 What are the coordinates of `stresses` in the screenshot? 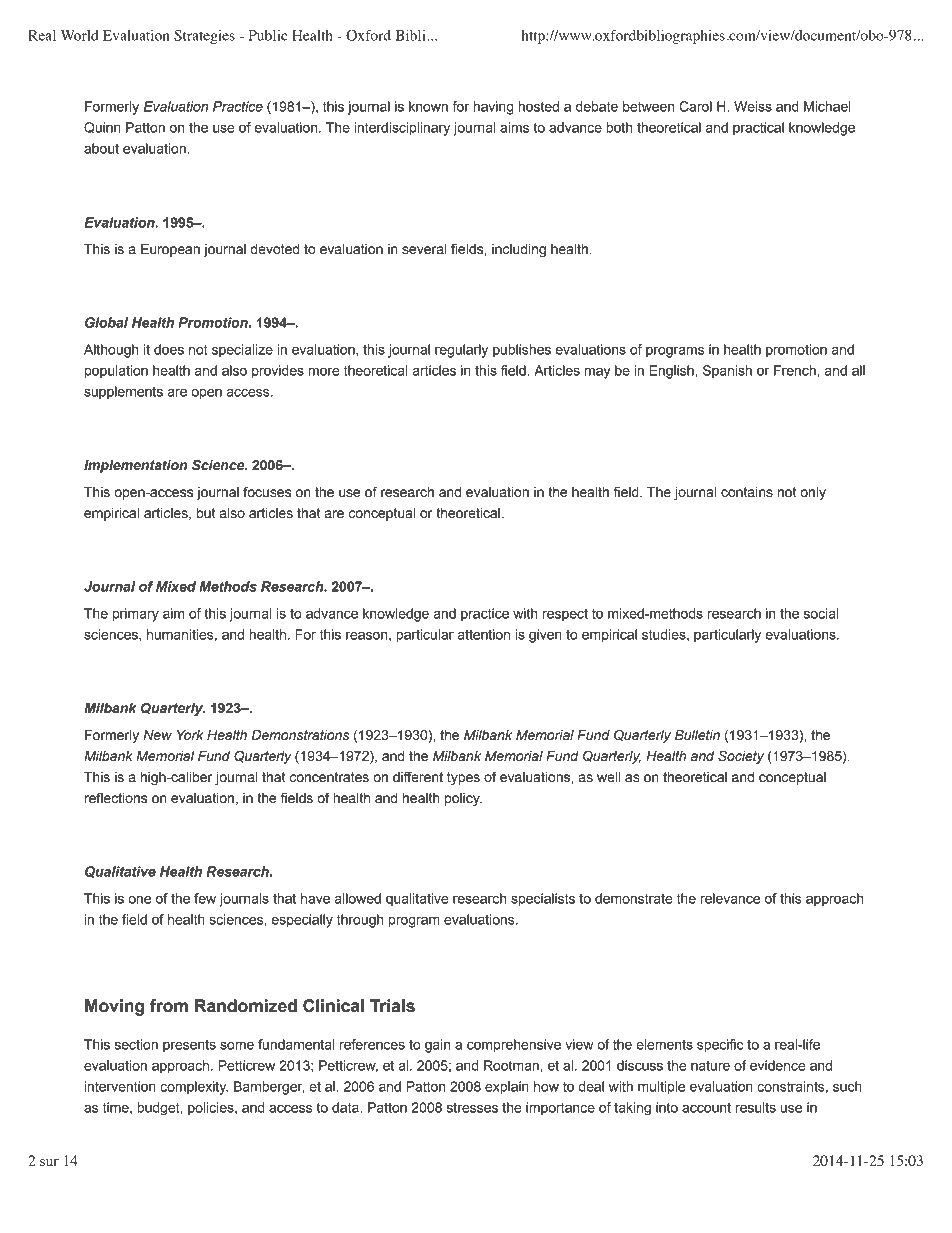 It's located at (472, 1107).
